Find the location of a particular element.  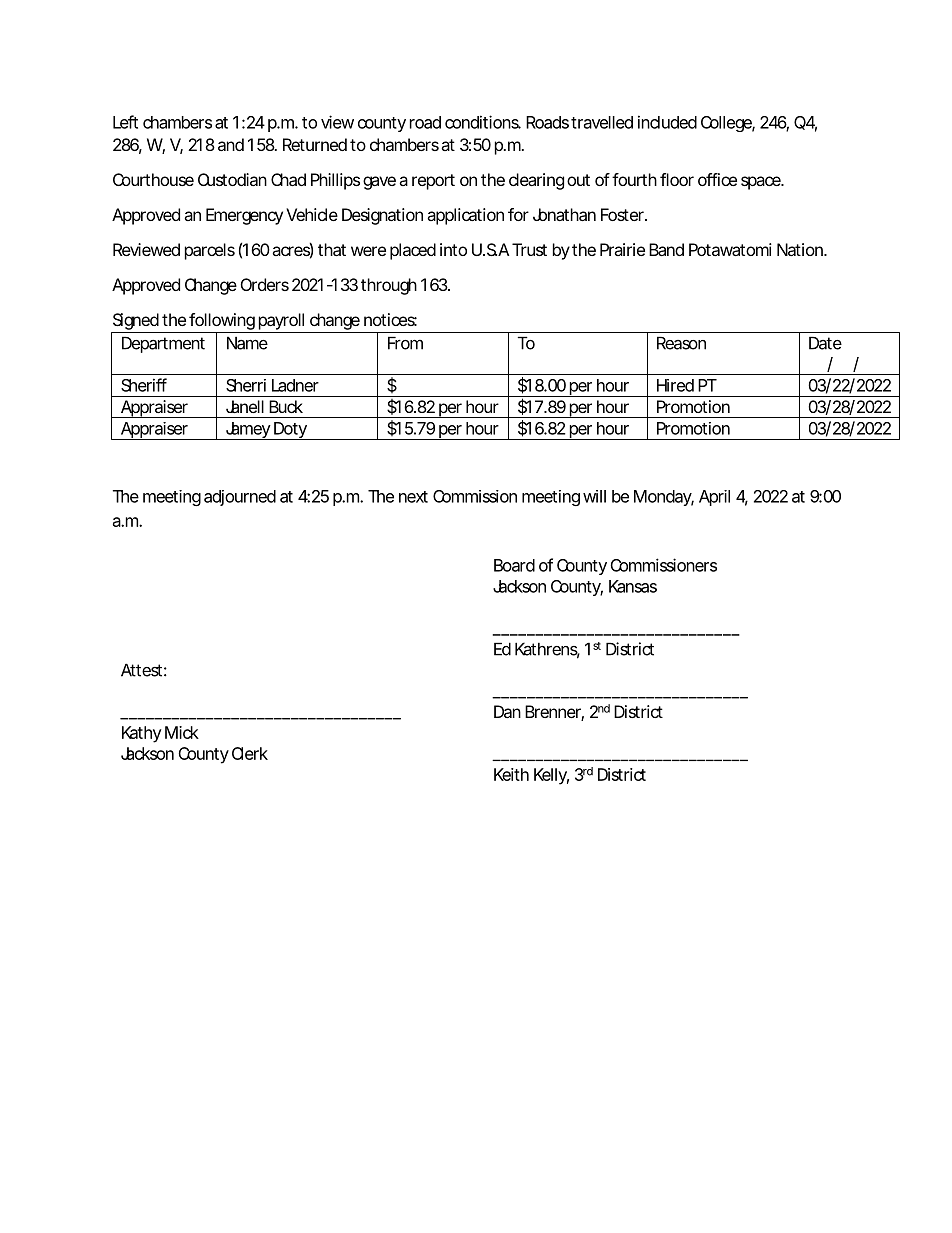

Clerk is located at coordinates (250, 753).
